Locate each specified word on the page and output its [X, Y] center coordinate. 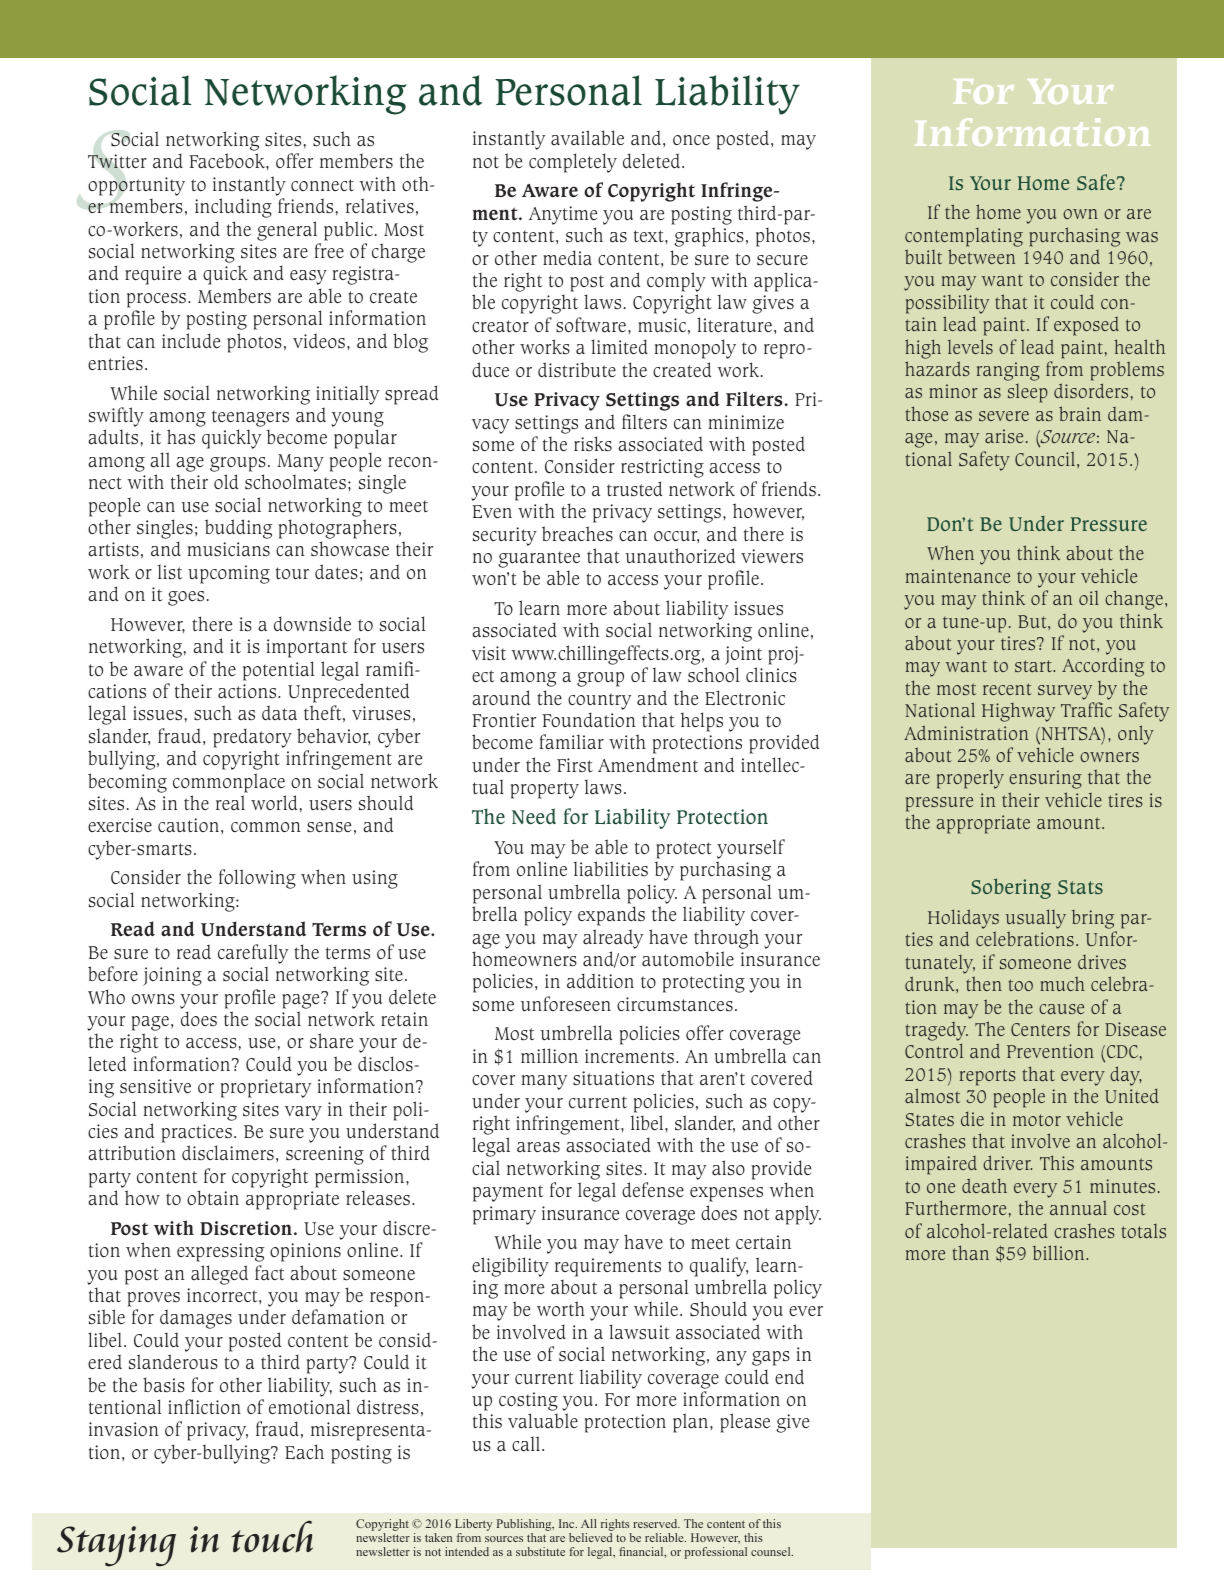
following [257, 879]
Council [1046, 458]
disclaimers [228, 1153]
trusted [634, 489]
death [984, 1185]
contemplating [964, 237]
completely [573, 163]
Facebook [228, 161]
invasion [124, 1429]
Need [534, 816]
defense [653, 1190]
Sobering [1011, 888]
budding [238, 529]
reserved [656, 1523]
